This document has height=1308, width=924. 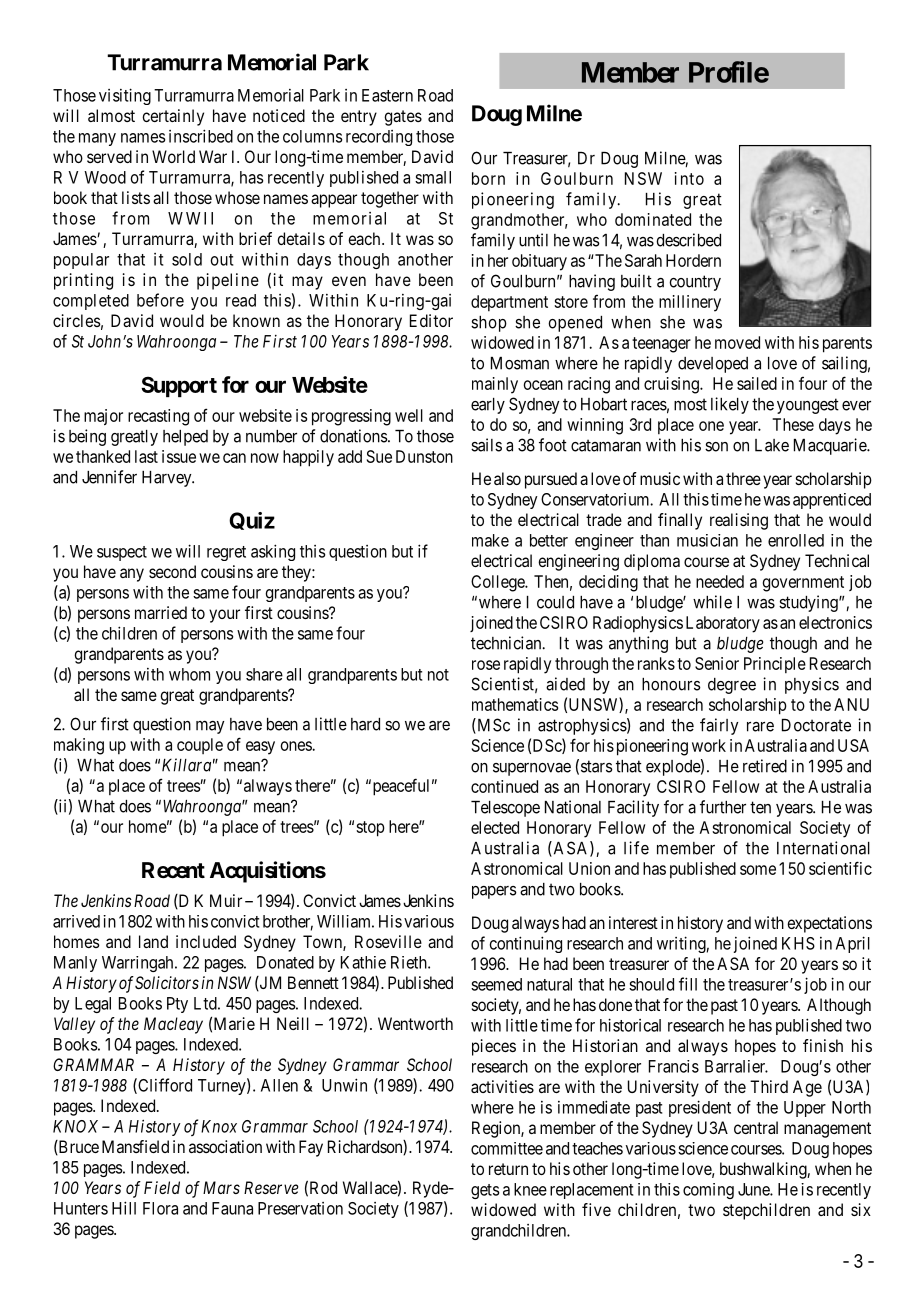 I want to click on gets, so click(x=485, y=1191).
